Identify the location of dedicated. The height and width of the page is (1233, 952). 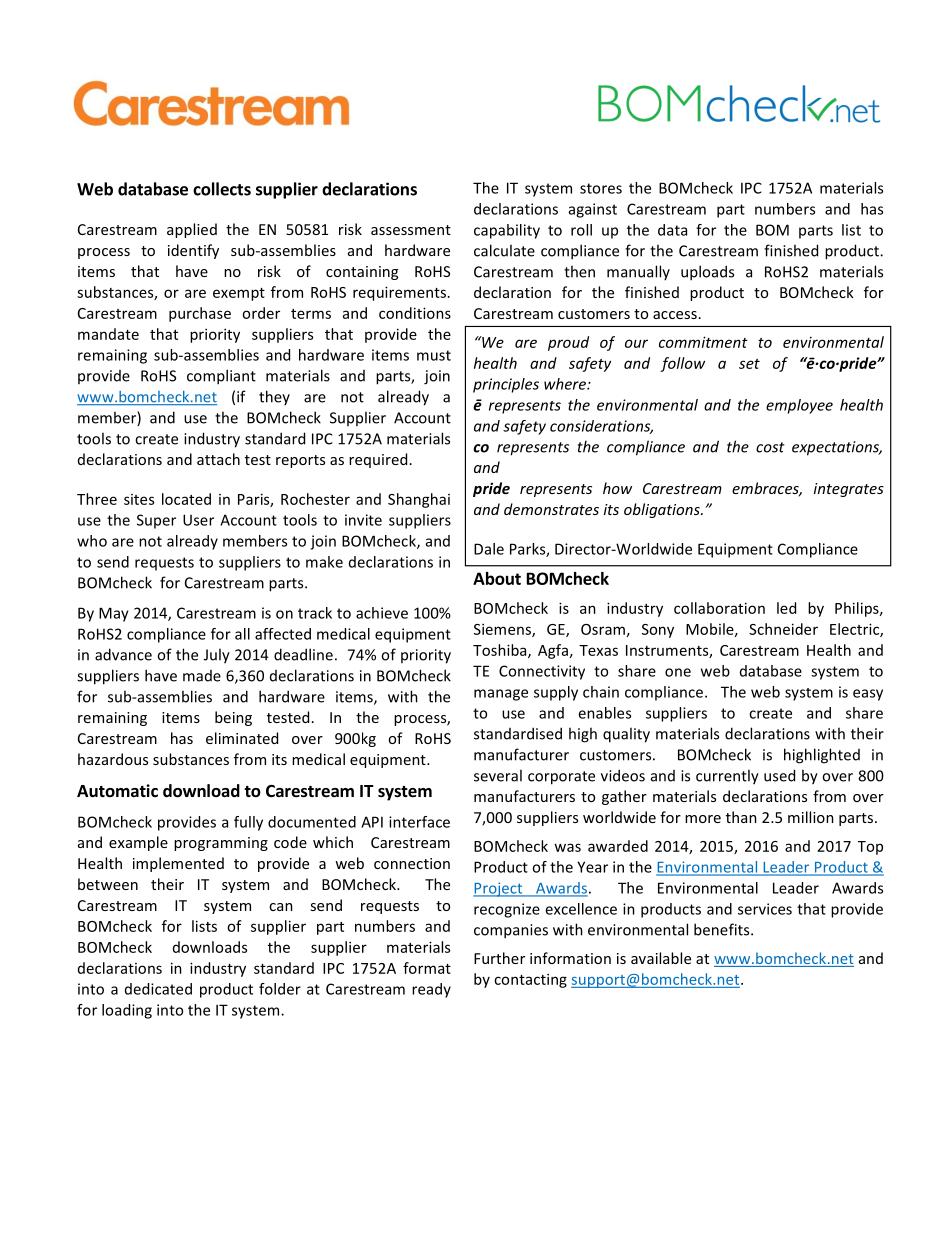
(158, 989).
